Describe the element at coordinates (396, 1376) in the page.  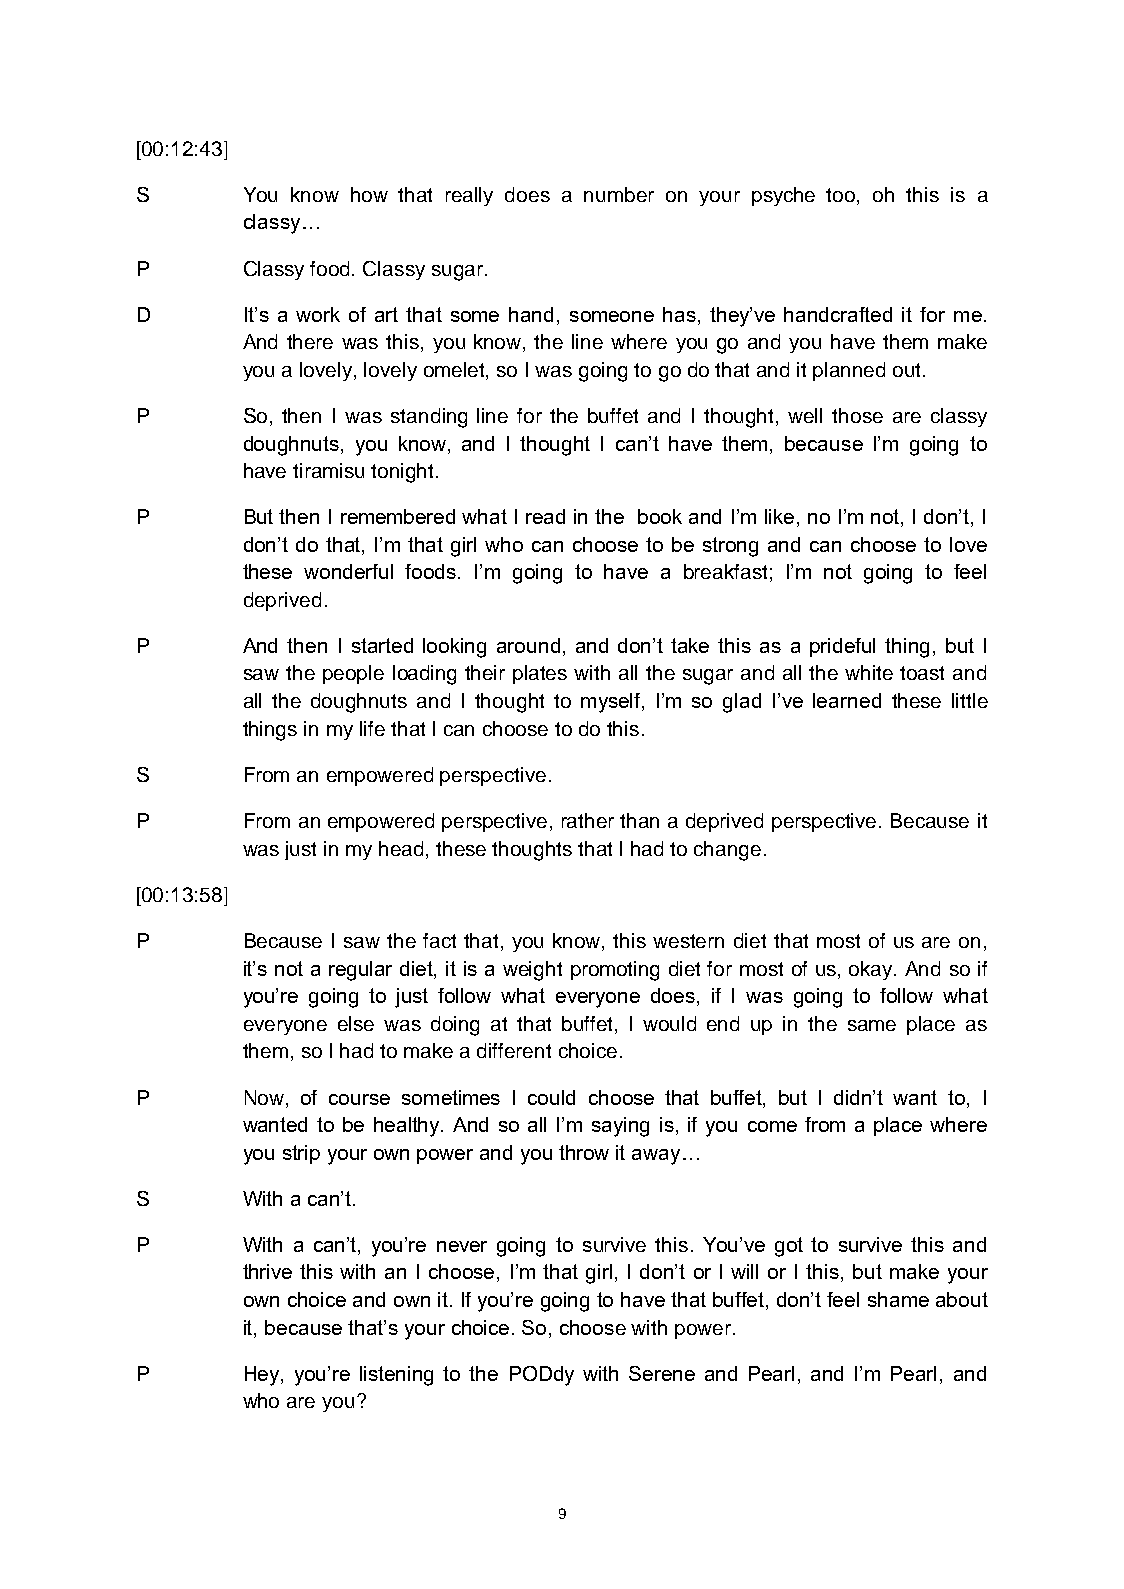
I see `listening` at that location.
